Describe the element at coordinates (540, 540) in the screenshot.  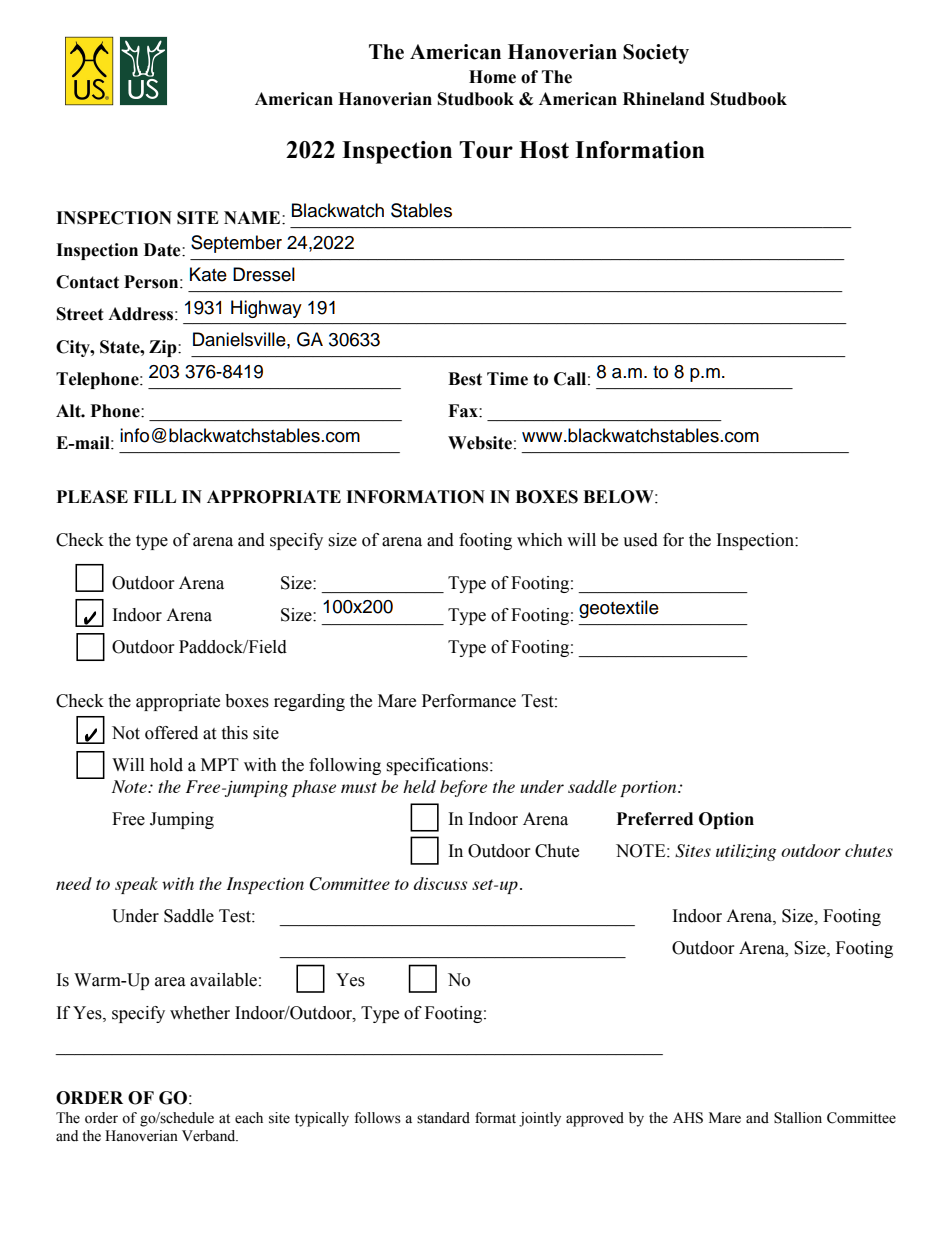
I see `which` at that location.
